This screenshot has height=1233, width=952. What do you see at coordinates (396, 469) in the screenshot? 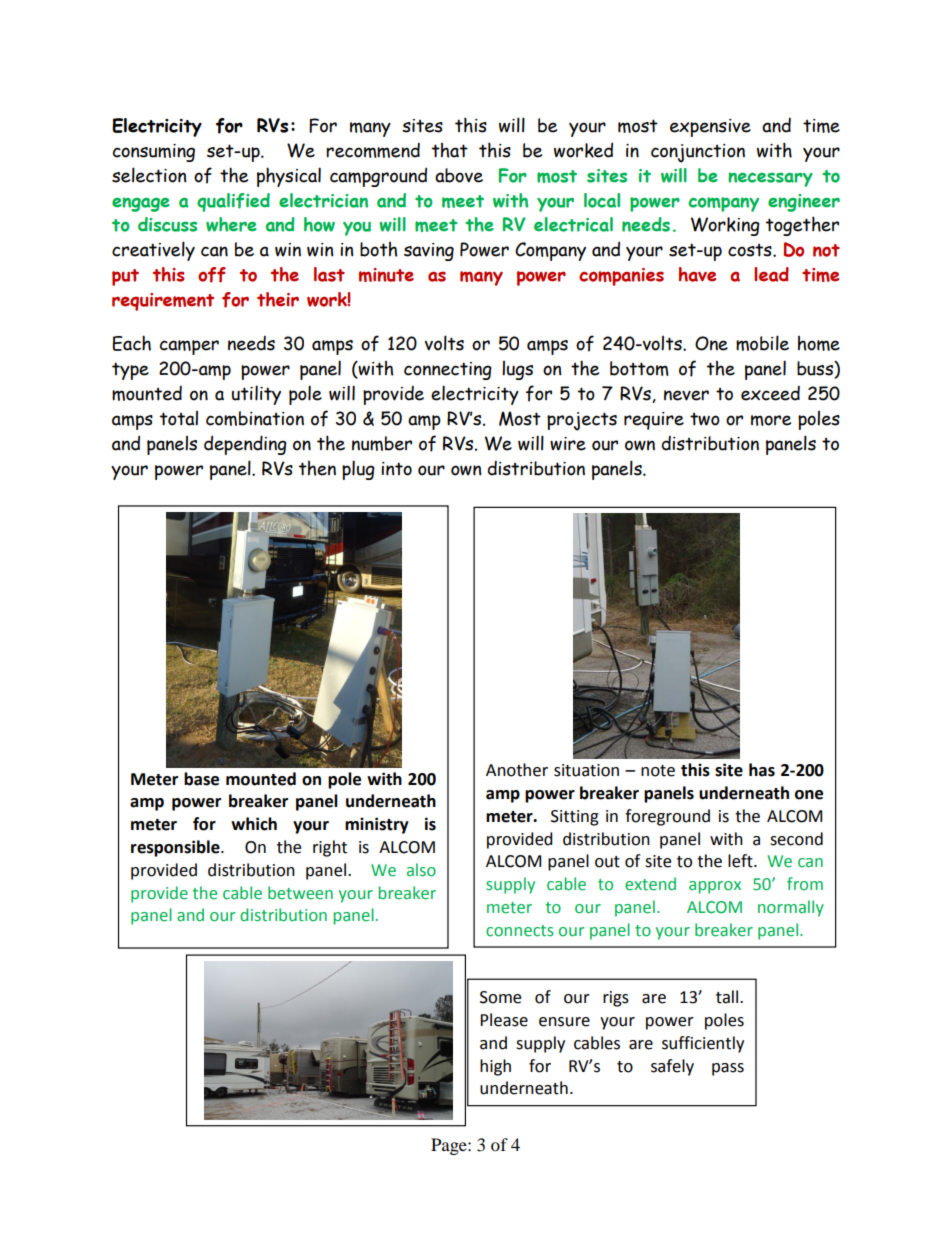
I see `into` at bounding box center [396, 469].
